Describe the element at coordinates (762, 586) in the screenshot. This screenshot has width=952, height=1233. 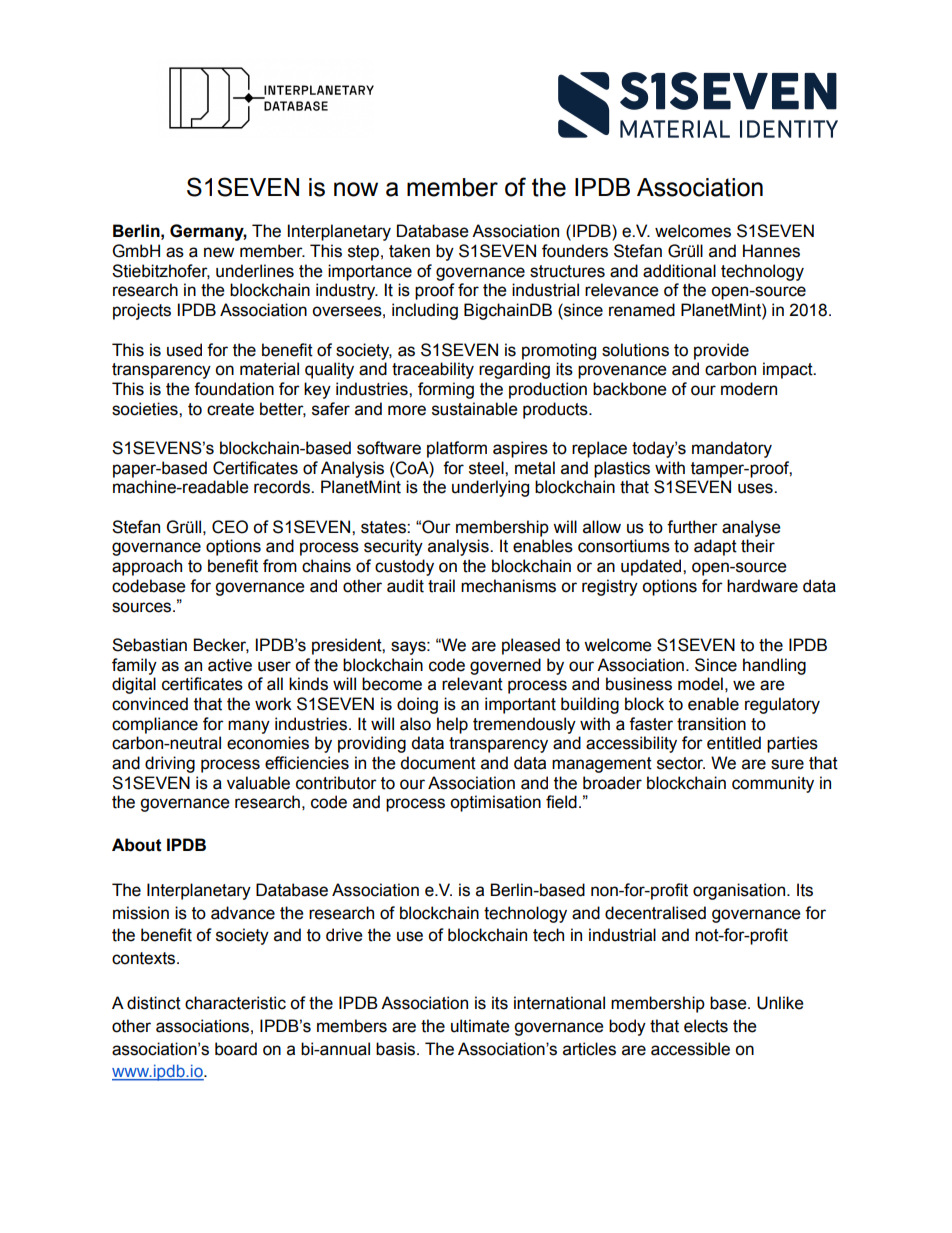
I see `hardware` at that location.
